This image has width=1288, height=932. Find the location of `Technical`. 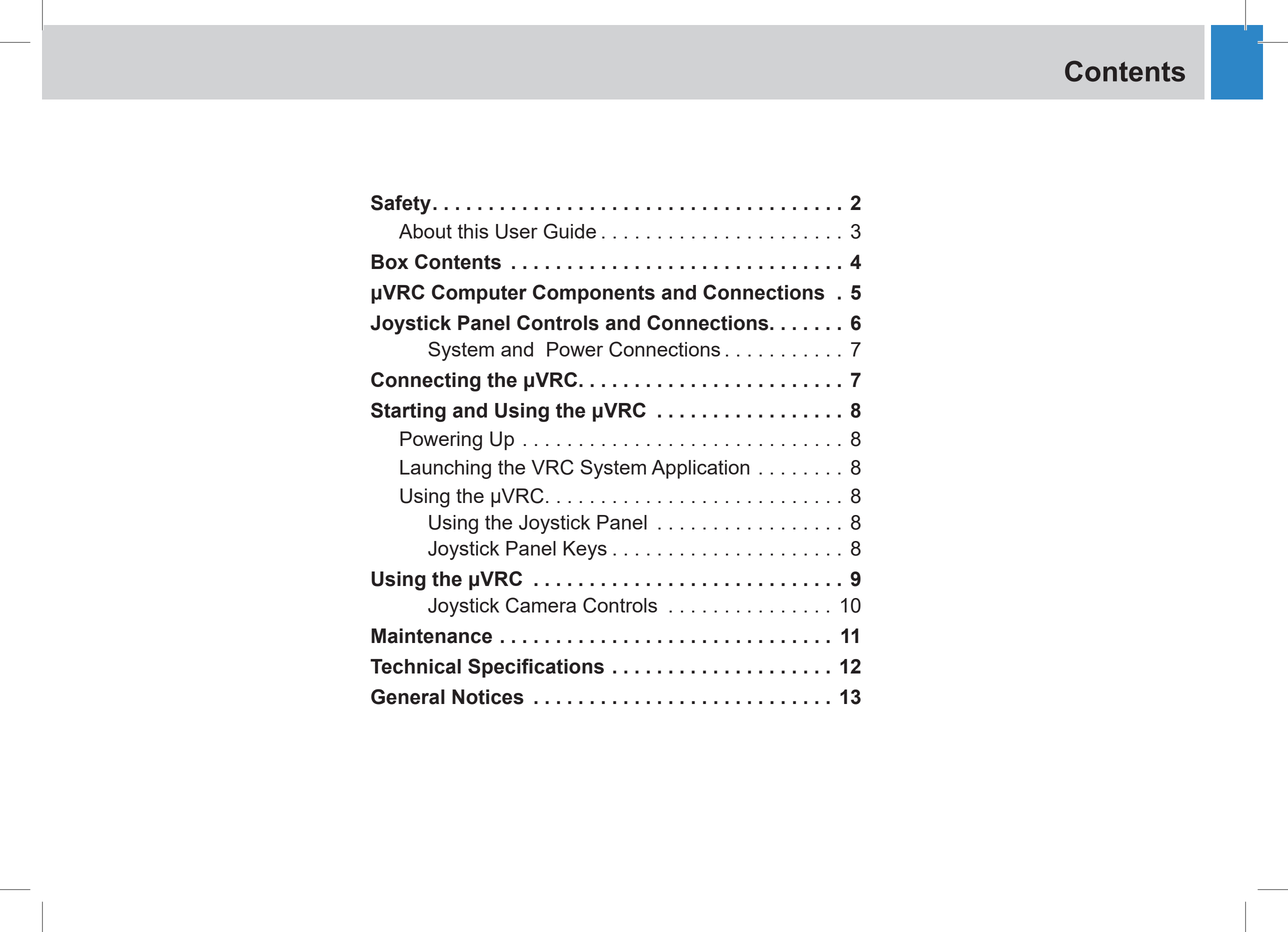

Technical is located at coordinates (415, 666).
